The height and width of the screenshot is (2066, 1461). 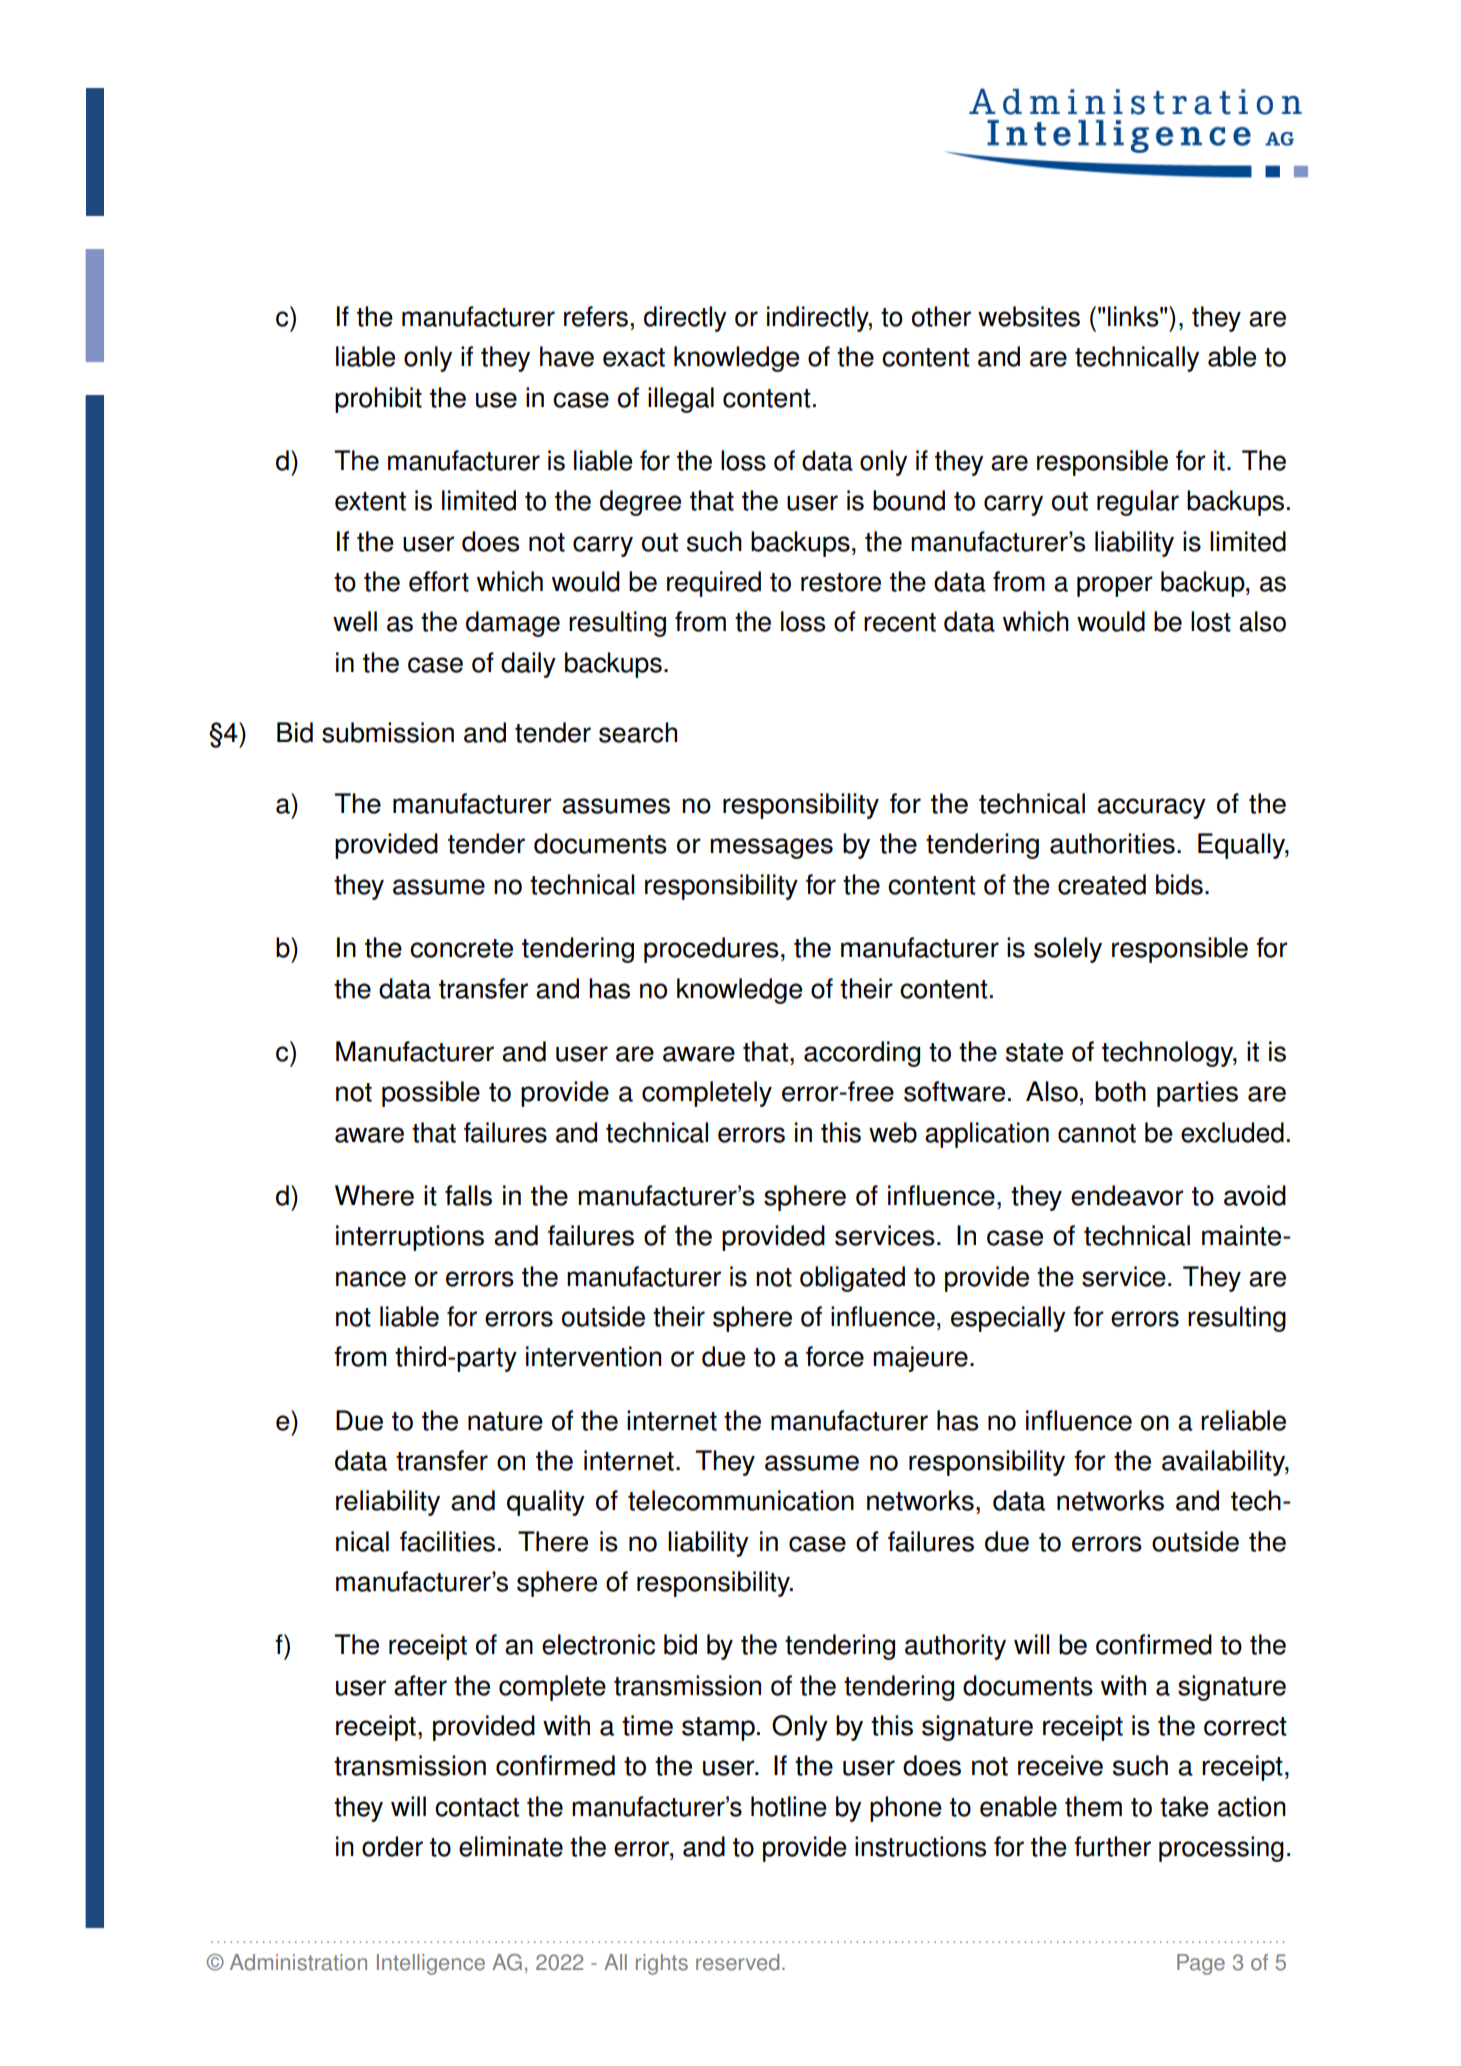 I want to click on created, so click(x=1102, y=884).
